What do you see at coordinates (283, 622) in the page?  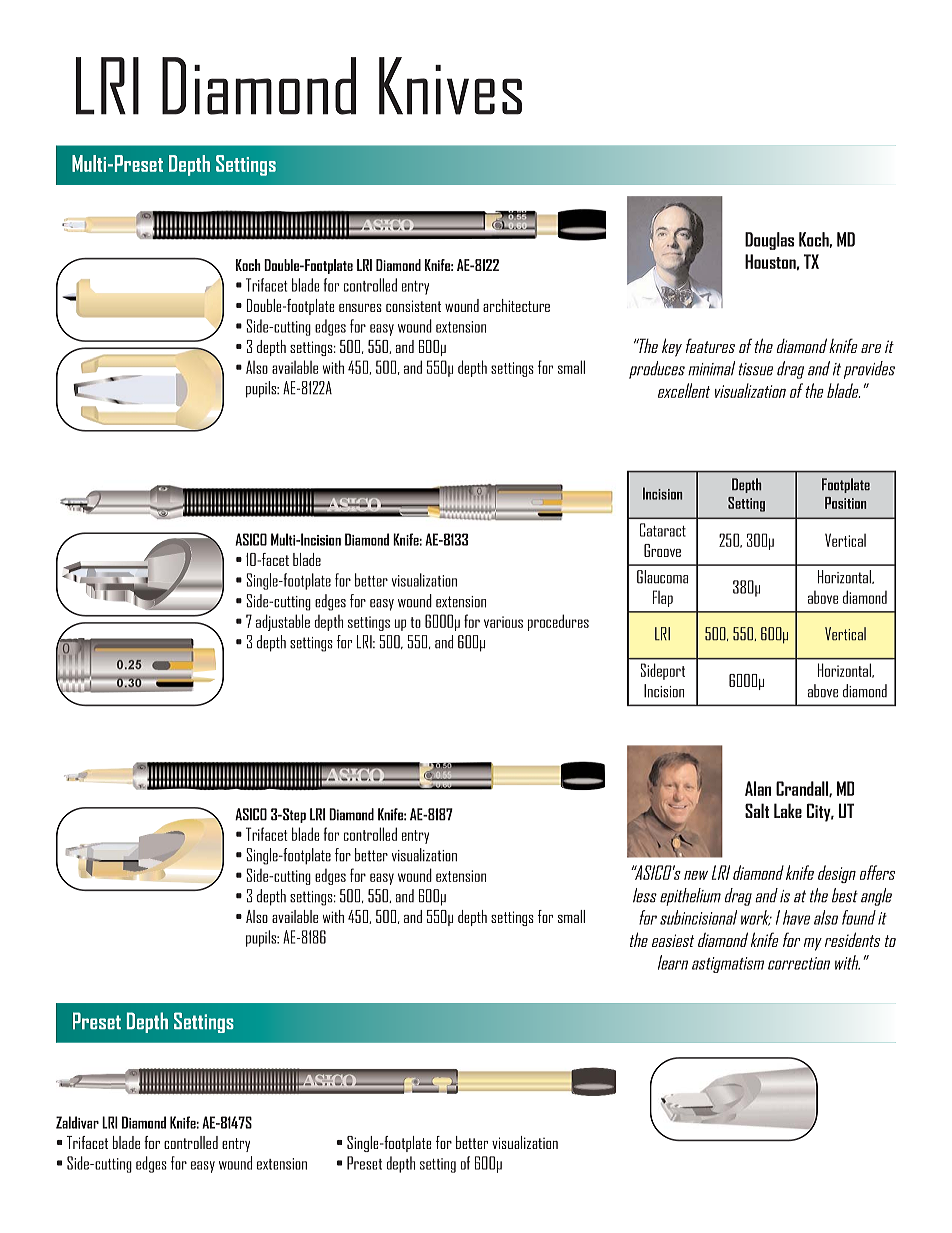 I see `adjustable` at bounding box center [283, 622].
